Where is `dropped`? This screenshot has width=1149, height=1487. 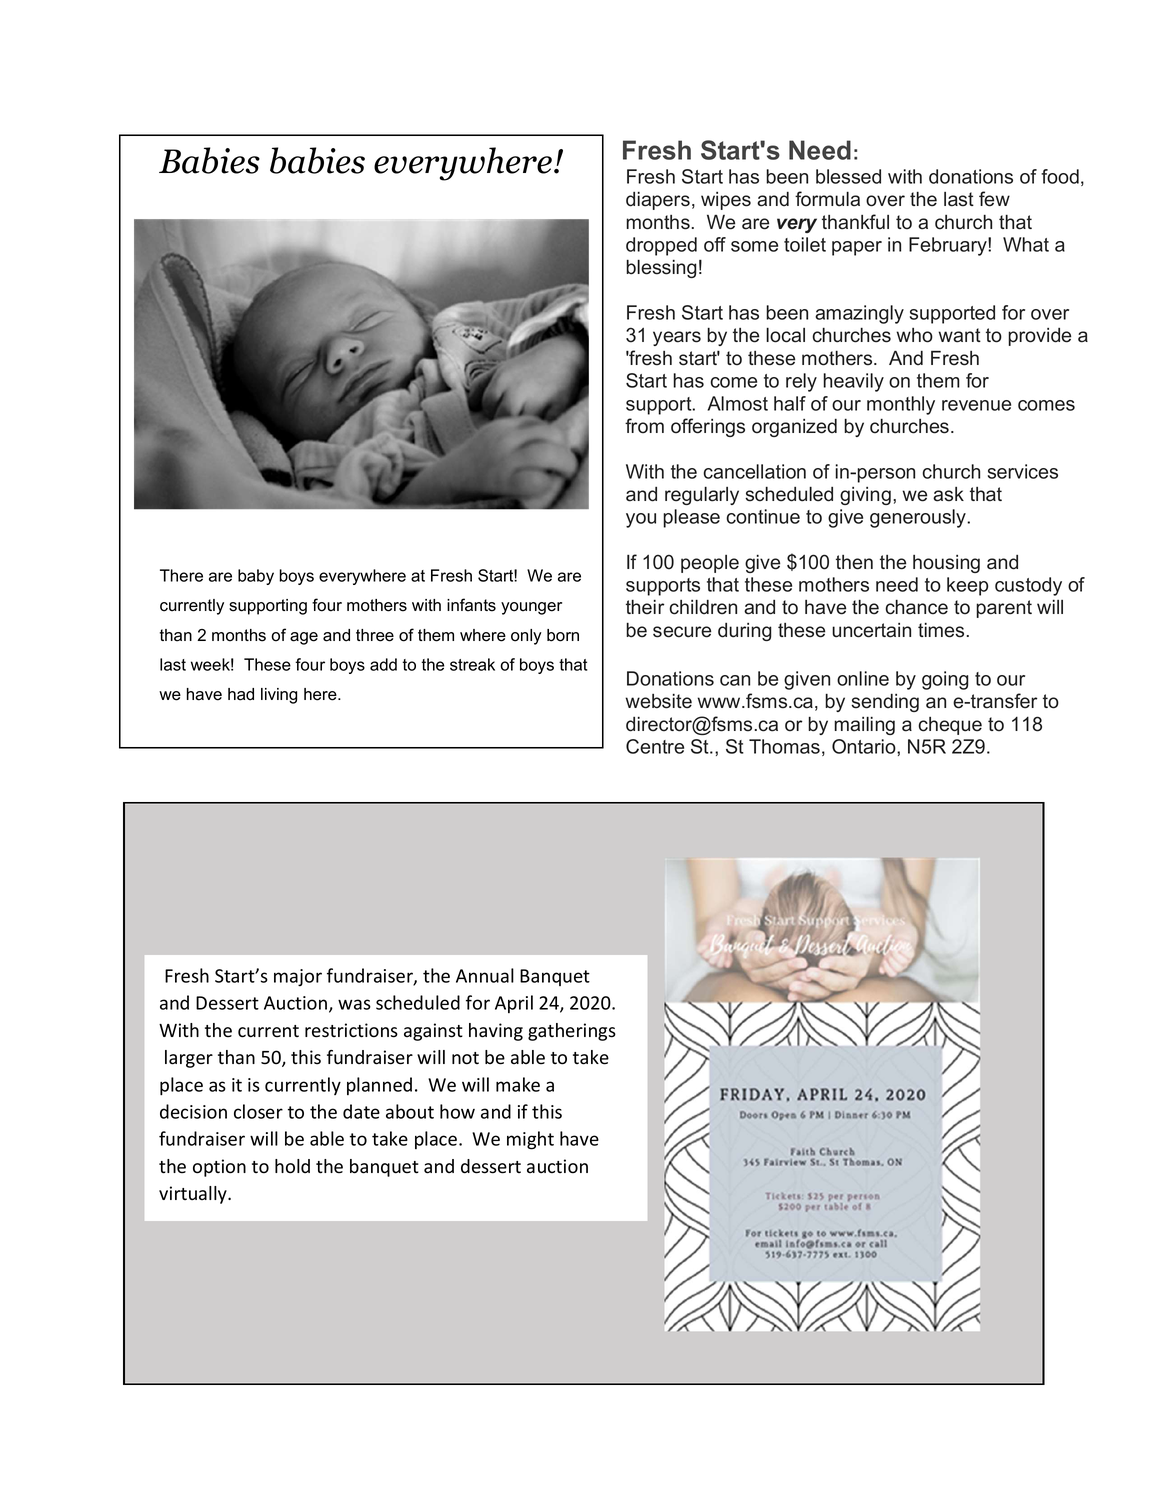 dropped is located at coordinates (661, 246).
